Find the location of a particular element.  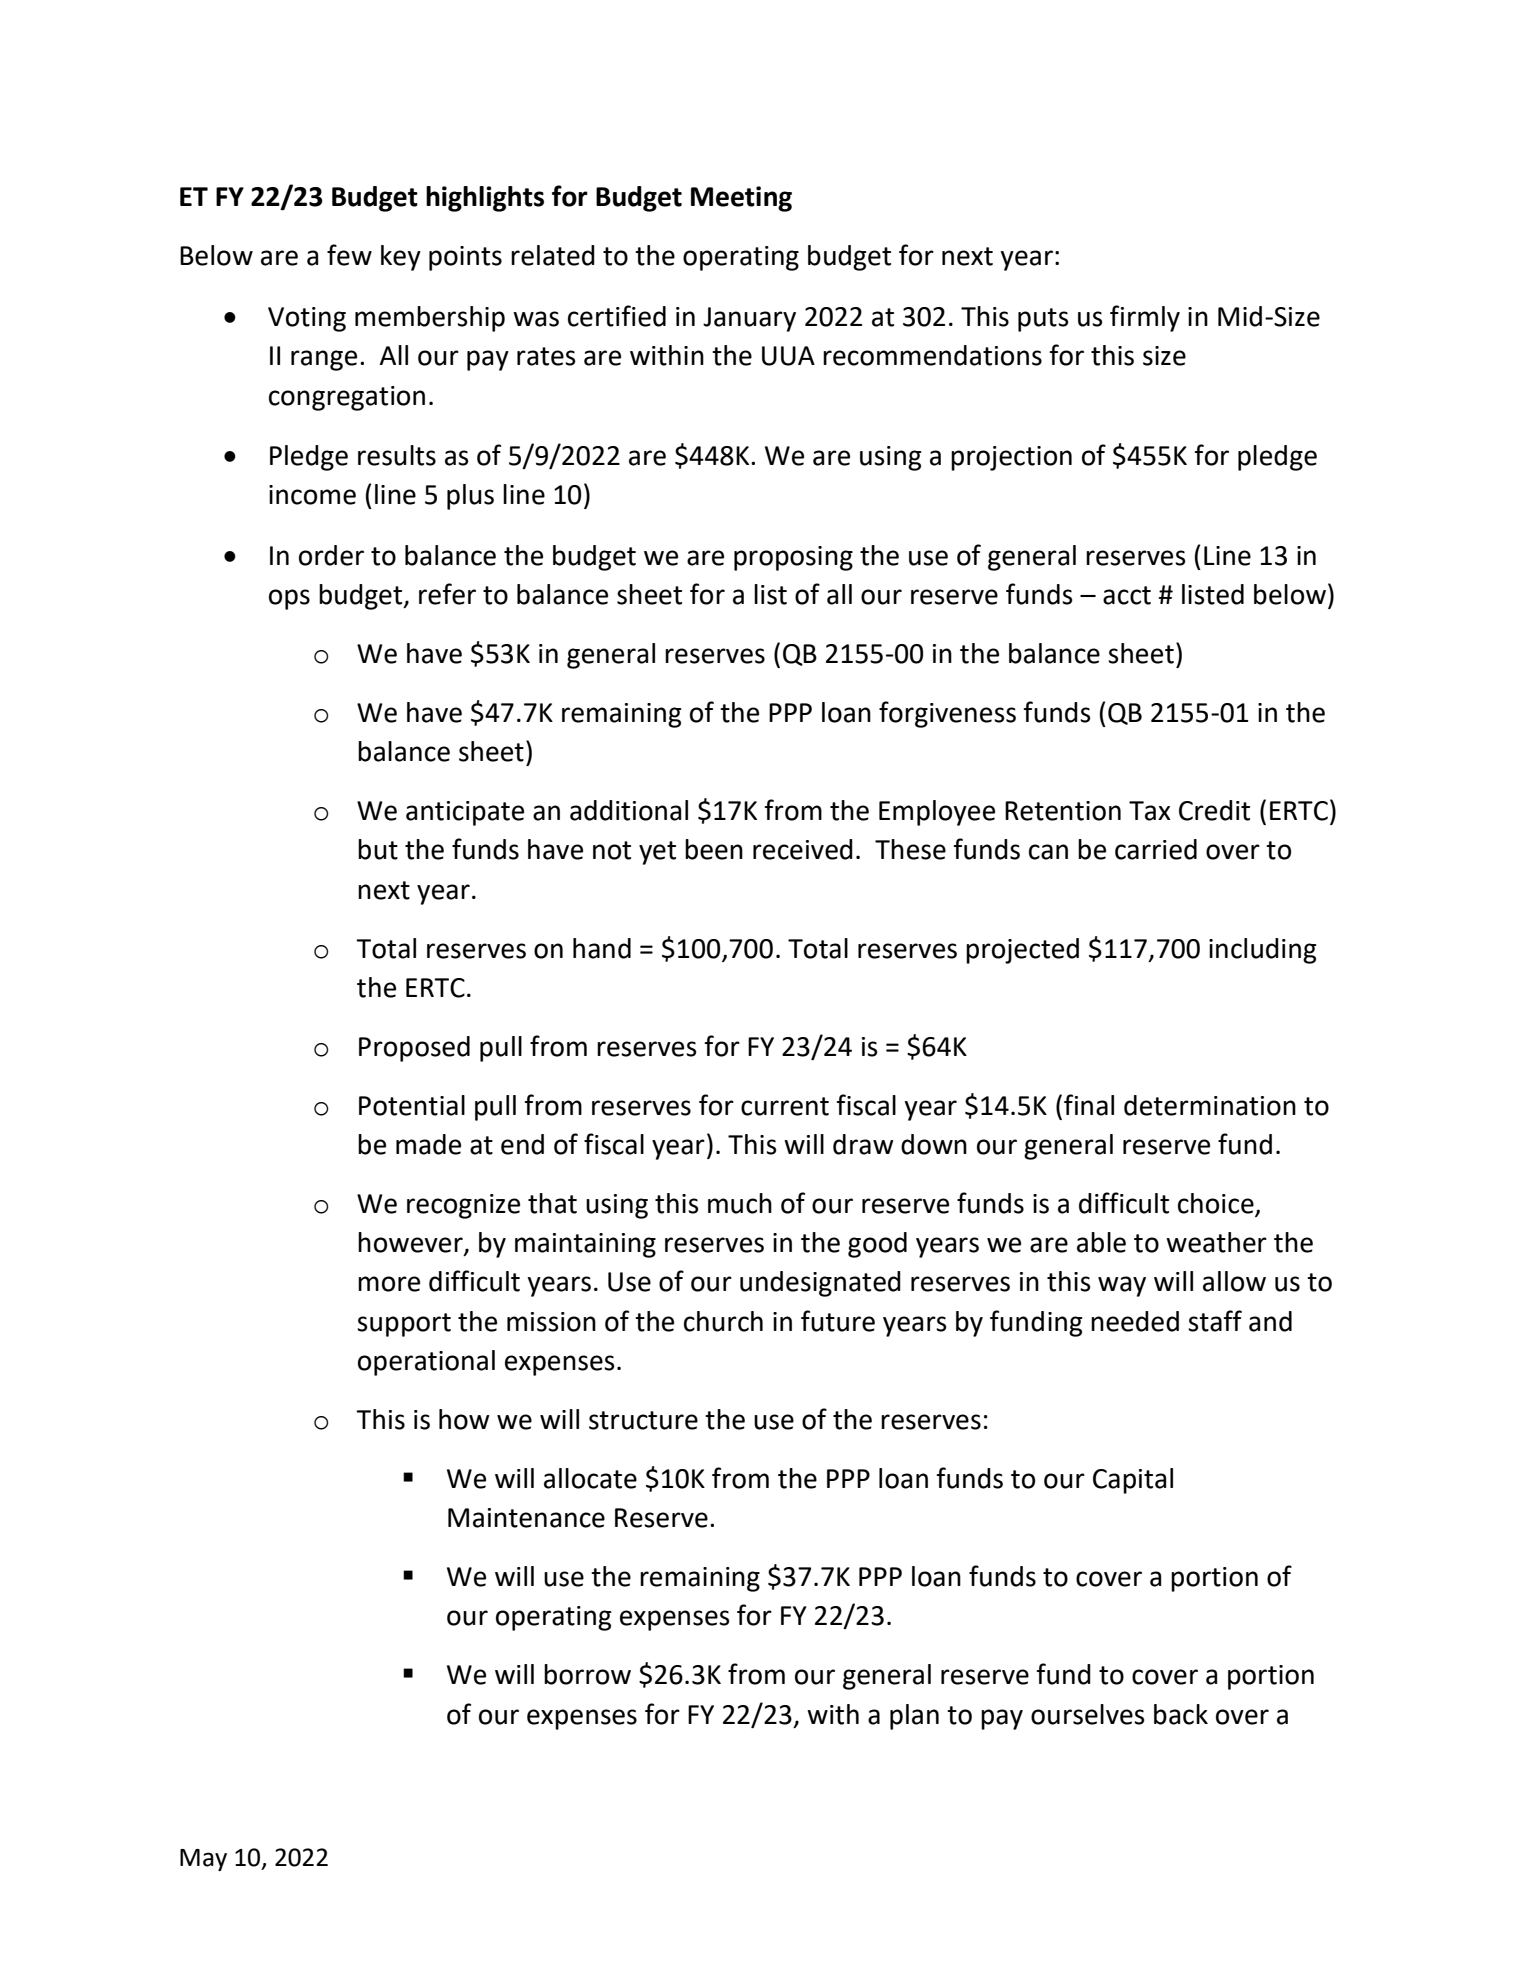

been is located at coordinates (714, 849).
